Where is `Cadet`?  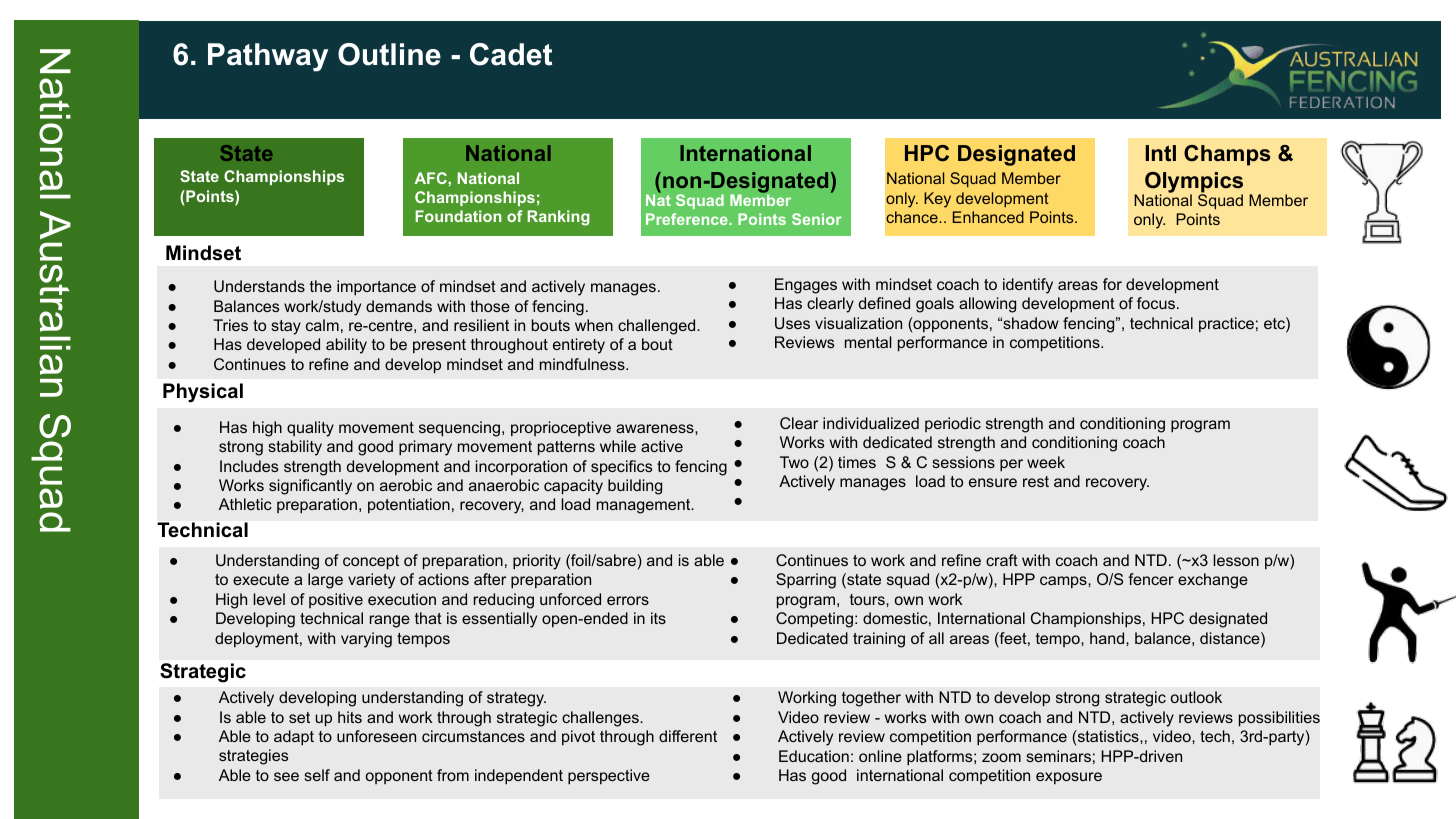
Cadet is located at coordinates (511, 54).
